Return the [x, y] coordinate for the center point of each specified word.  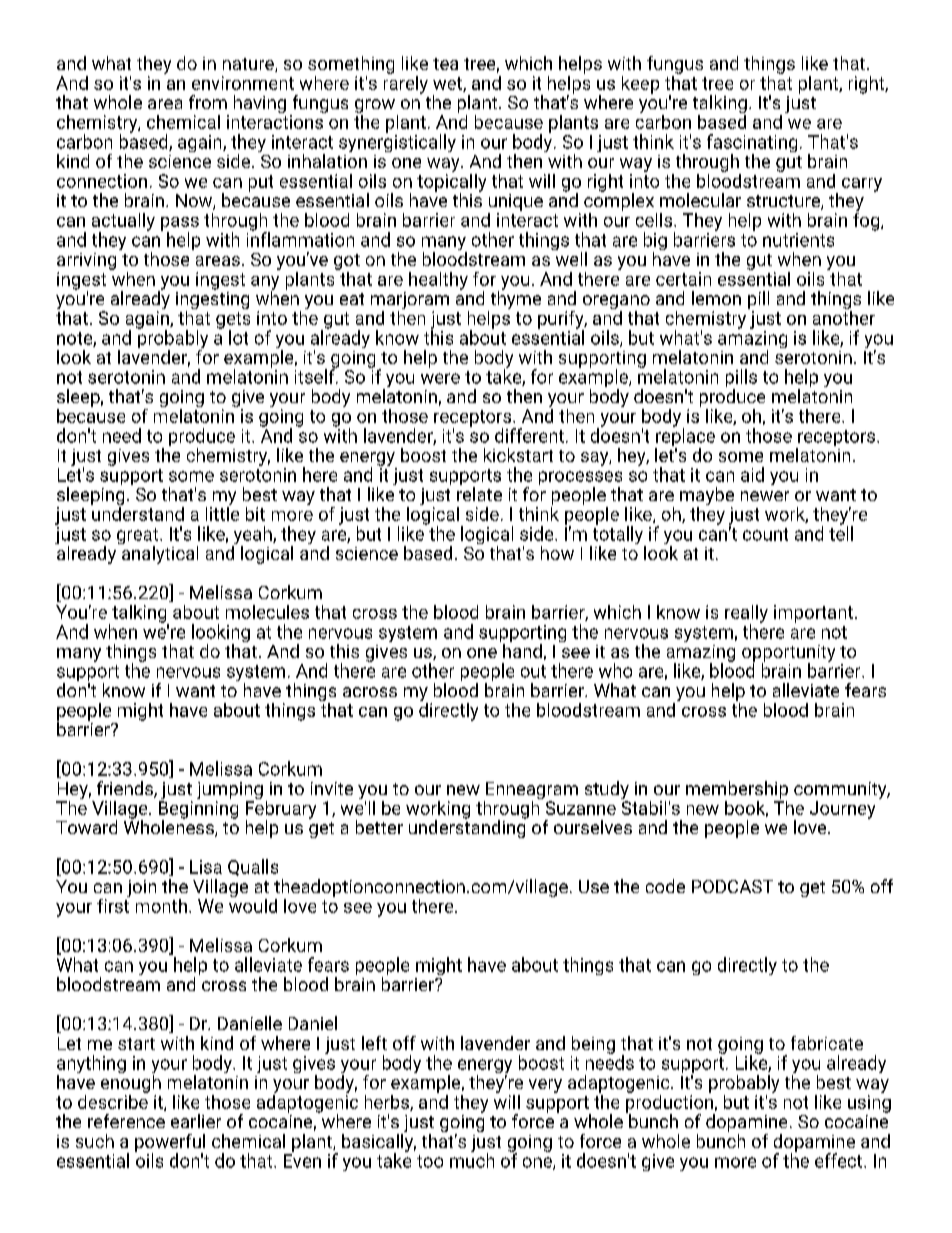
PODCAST [732, 886]
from [208, 102]
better [379, 827]
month [161, 906]
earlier [196, 1121]
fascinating [752, 144]
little [222, 512]
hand [522, 649]
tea [445, 64]
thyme [514, 300]
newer [765, 496]
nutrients [798, 240]
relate [479, 494]
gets [233, 321]
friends [126, 789]
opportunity [788, 654]
